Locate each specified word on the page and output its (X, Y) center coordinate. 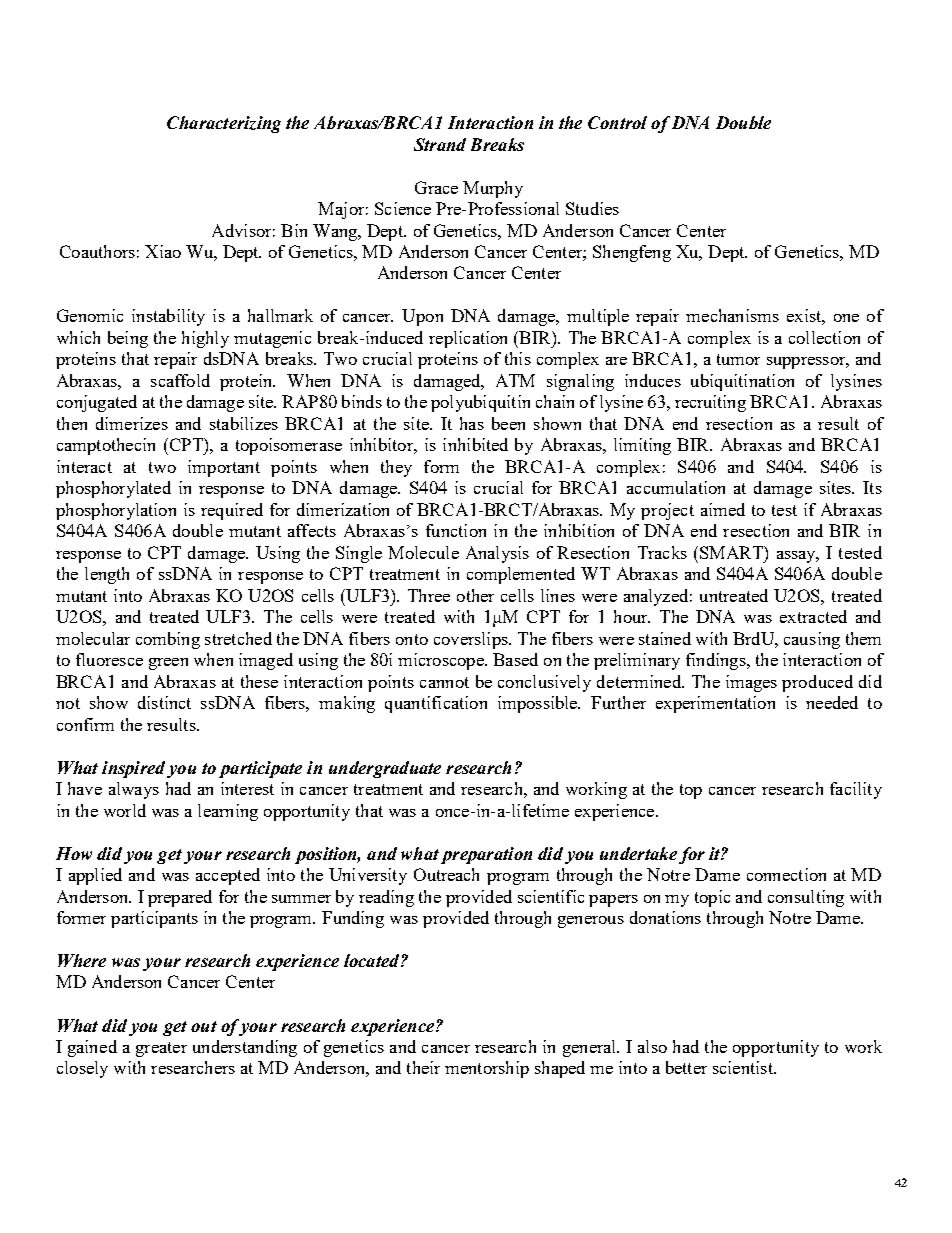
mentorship (487, 1069)
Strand (440, 144)
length (107, 575)
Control (617, 122)
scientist (744, 1067)
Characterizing (224, 124)
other (475, 595)
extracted (813, 616)
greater (161, 1049)
